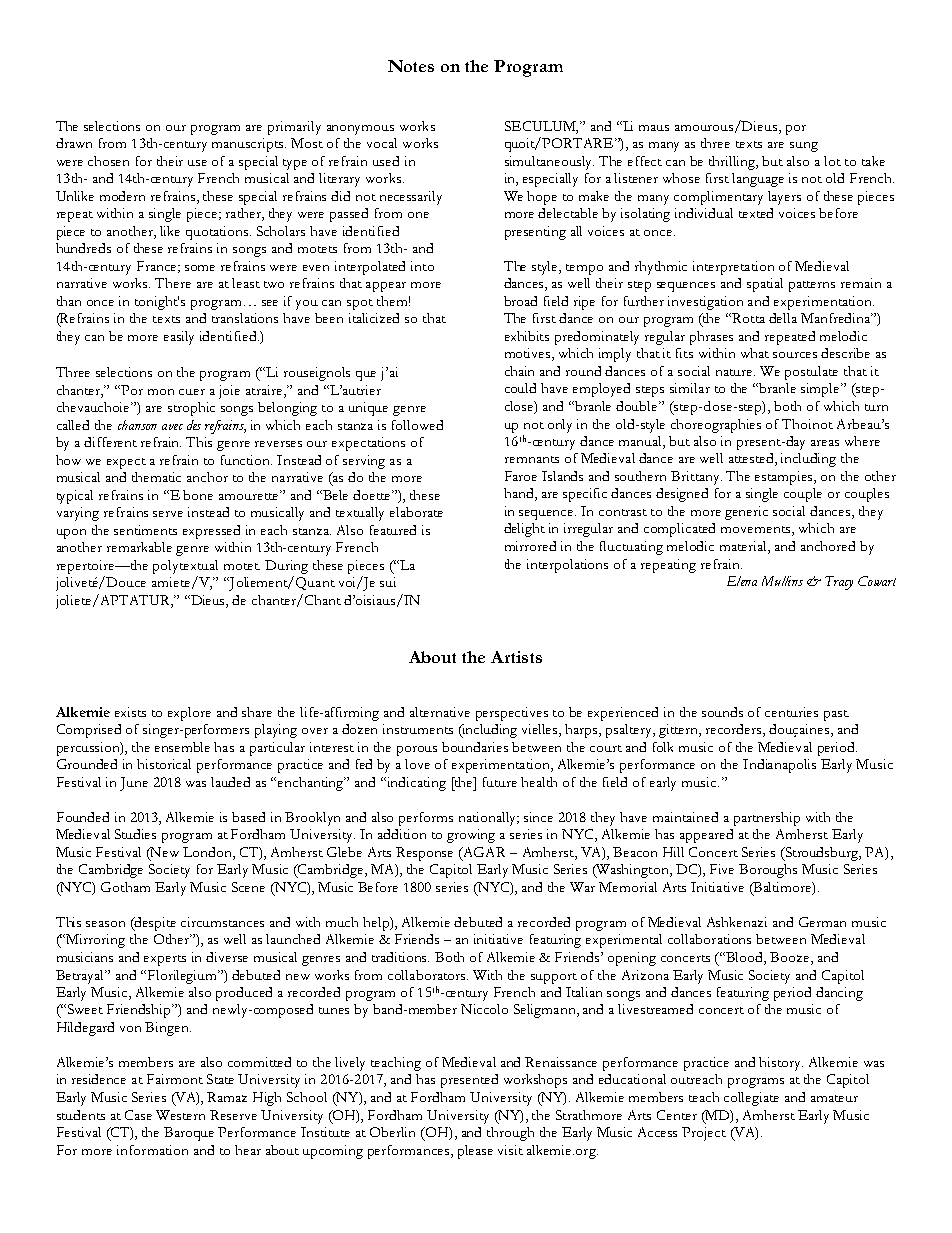 This image has height=1233, width=952. Describe the element at coordinates (180, 1115) in the image. I see `Western` at that location.
